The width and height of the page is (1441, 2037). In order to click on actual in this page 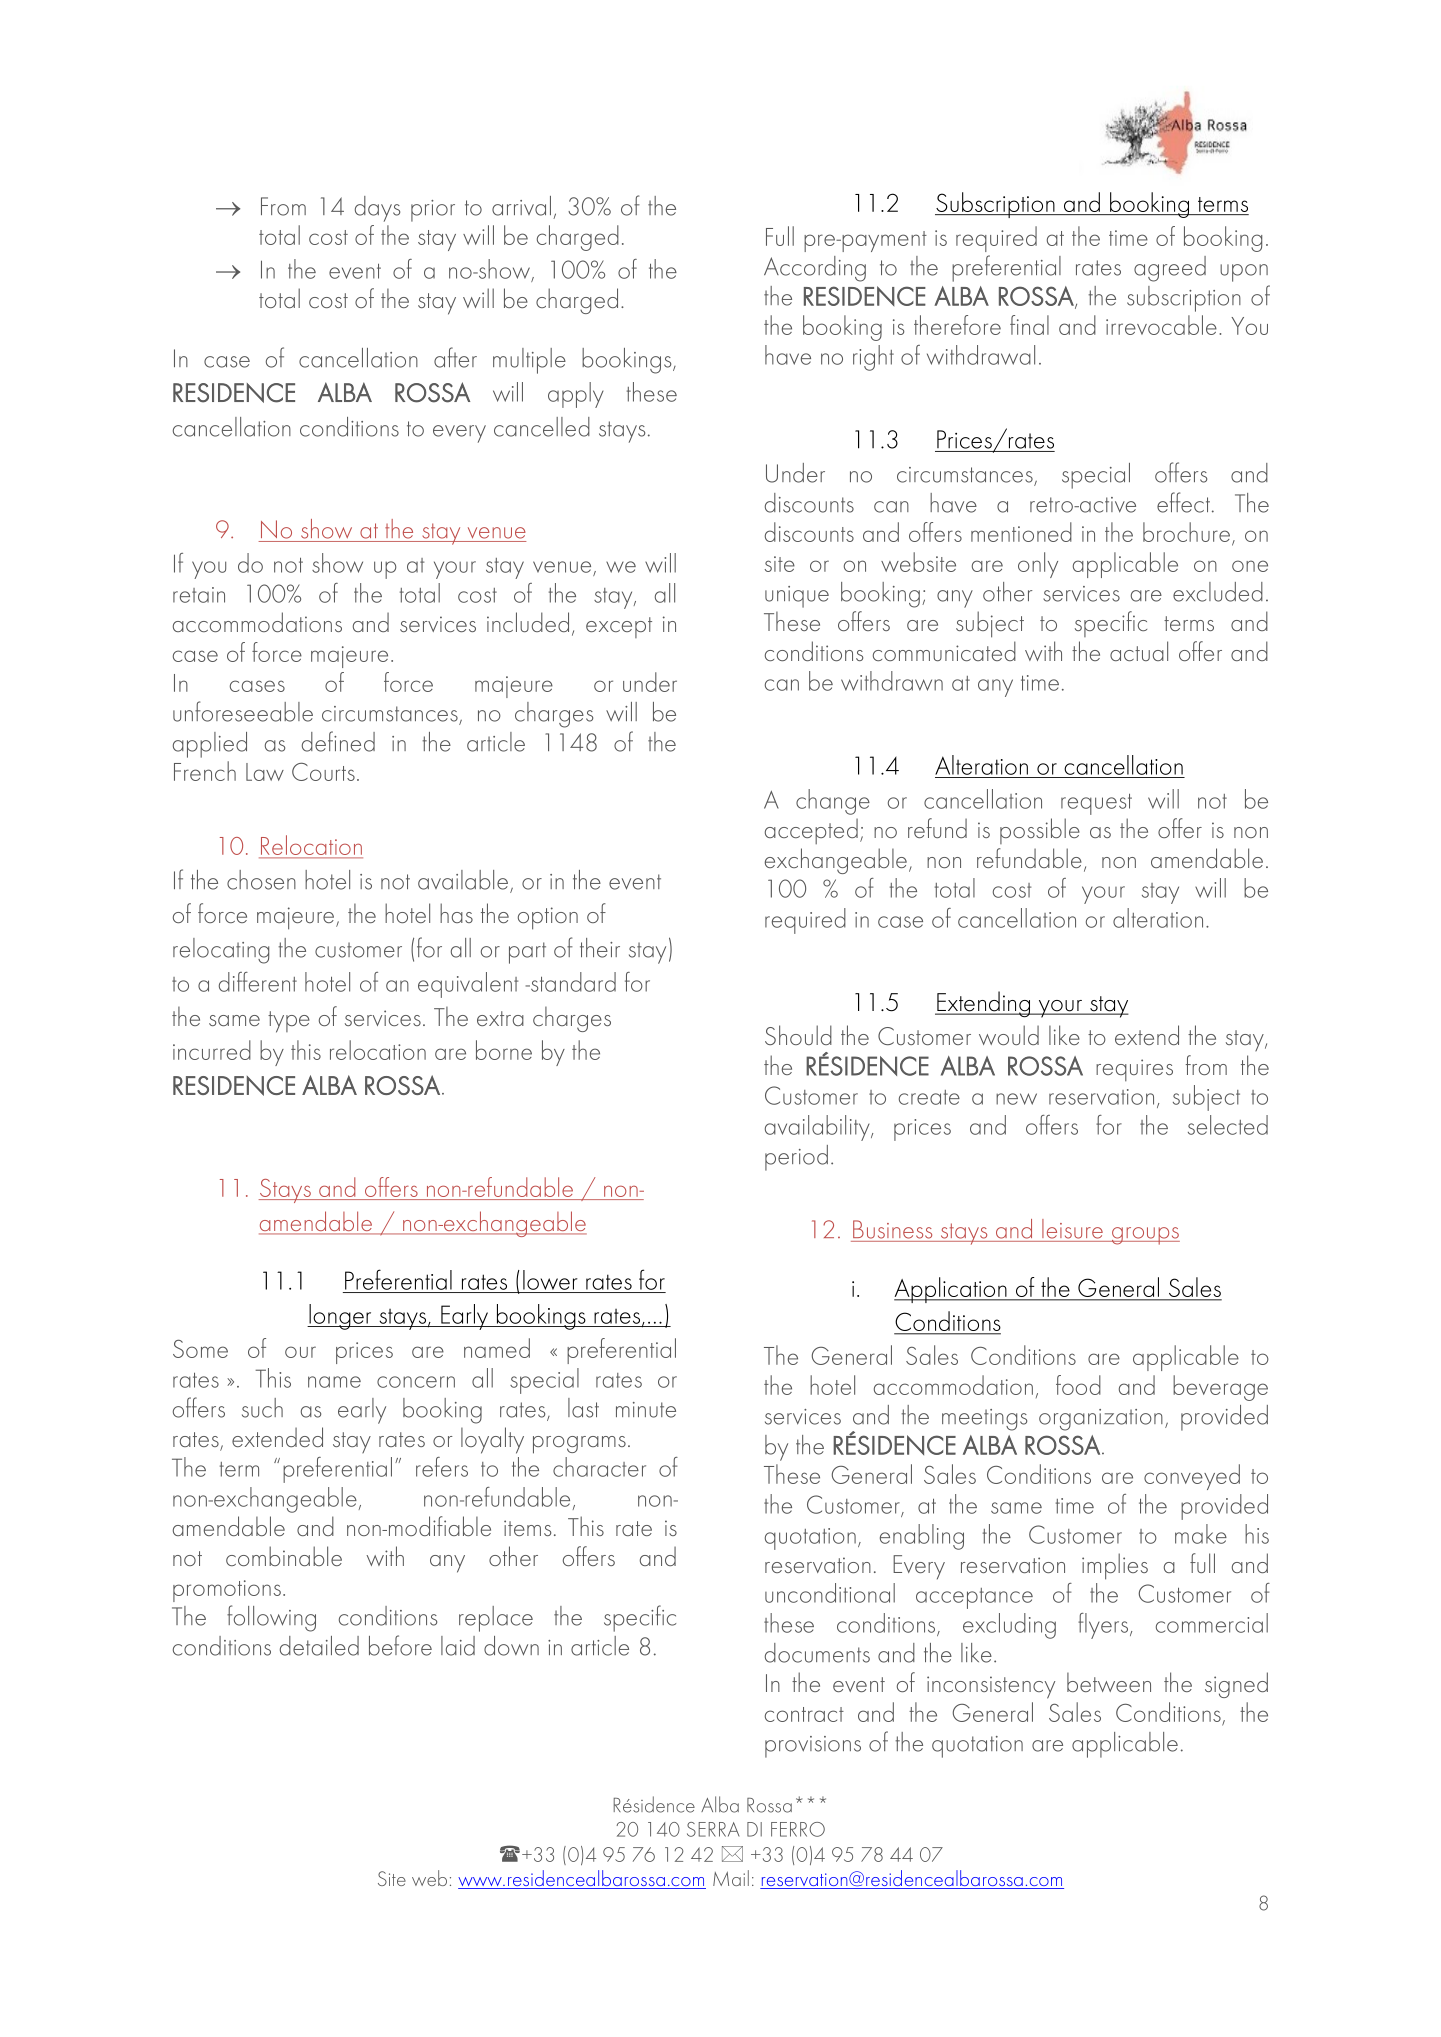, I will do `click(1139, 651)`.
